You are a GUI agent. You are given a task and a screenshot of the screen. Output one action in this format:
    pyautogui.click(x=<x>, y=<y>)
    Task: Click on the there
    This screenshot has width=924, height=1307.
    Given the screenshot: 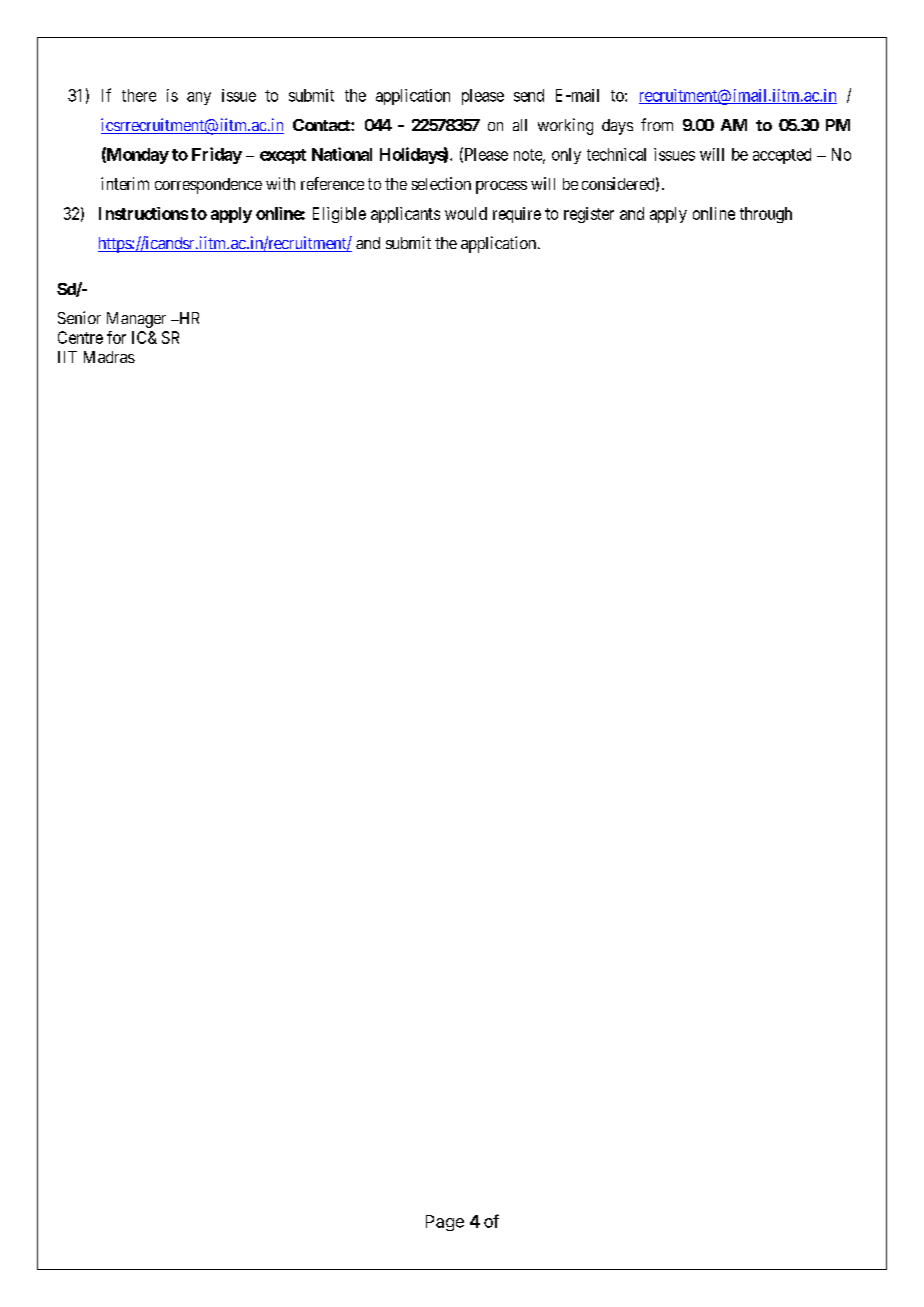 What is the action you would take?
    pyautogui.click(x=139, y=95)
